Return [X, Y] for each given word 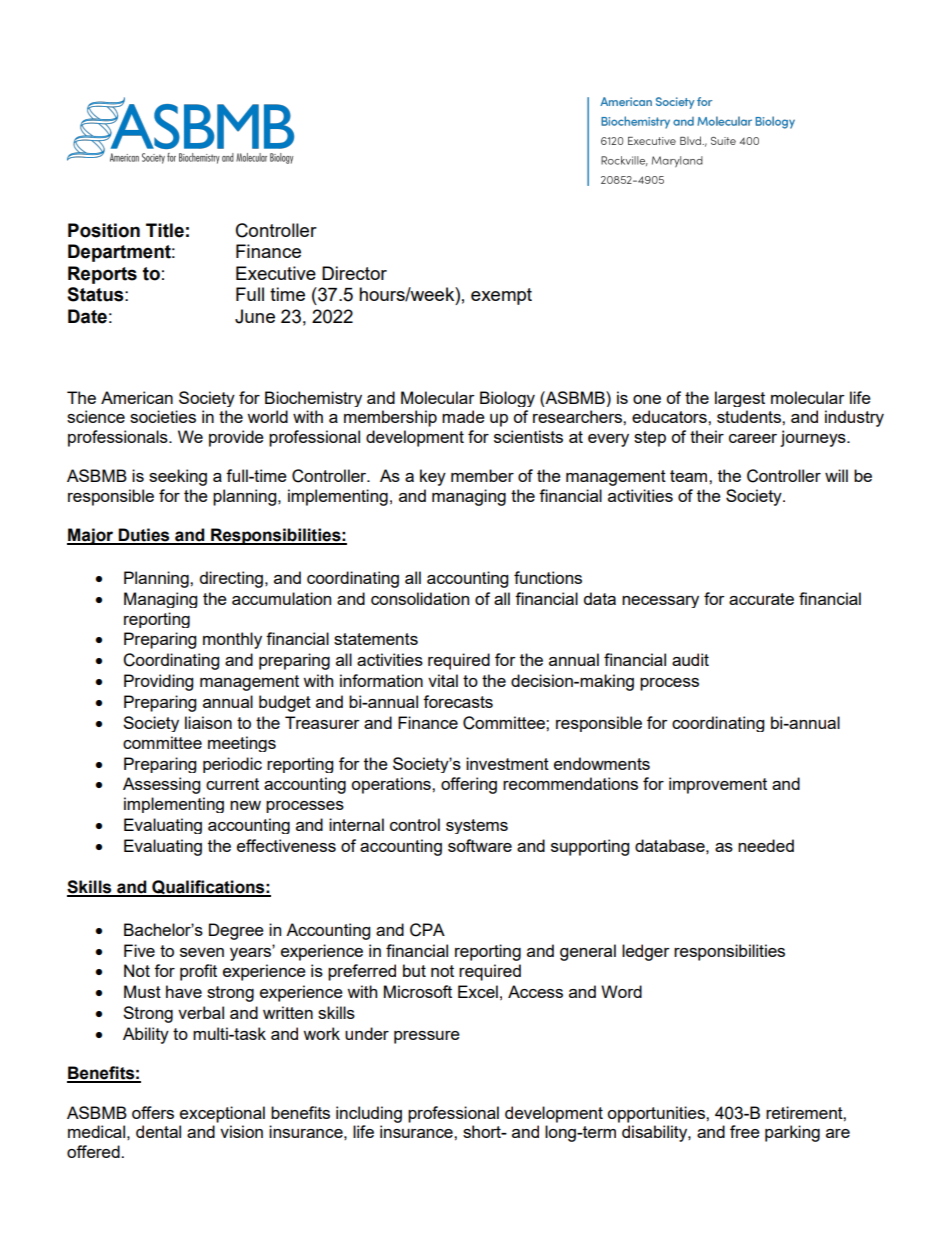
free [745, 1131]
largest [740, 399]
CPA [427, 930]
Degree [236, 931]
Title [165, 230]
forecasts [458, 701]
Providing [158, 682]
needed [766, 845]
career [753, 438]
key [433, 477]
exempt [501, 296]
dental [158, 1131]
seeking [178, 477]
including [369, 1114]
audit [690, 659]
